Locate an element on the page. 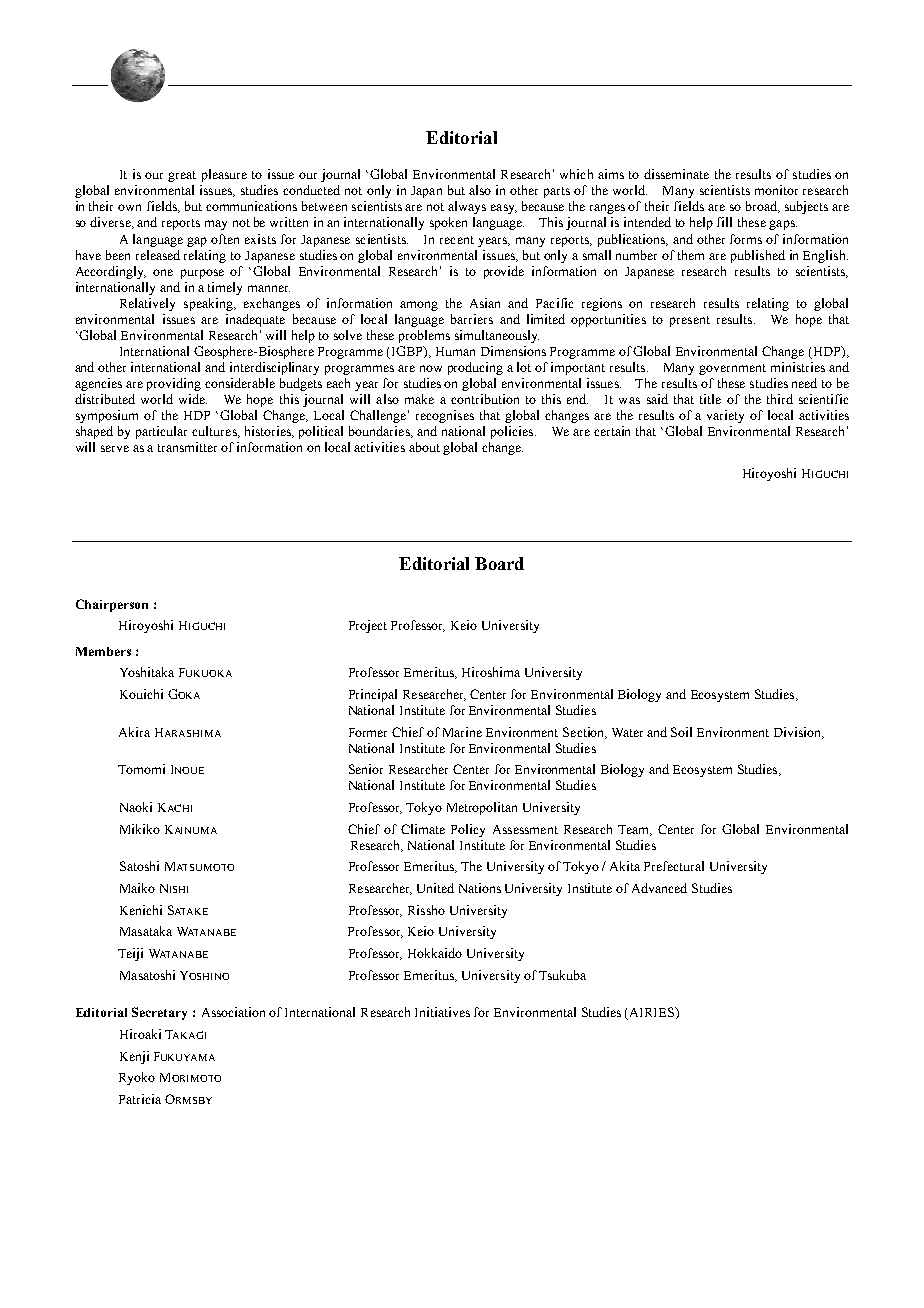 This image has width=924, height=1308. Soil is located at coordinates (681, 732).
